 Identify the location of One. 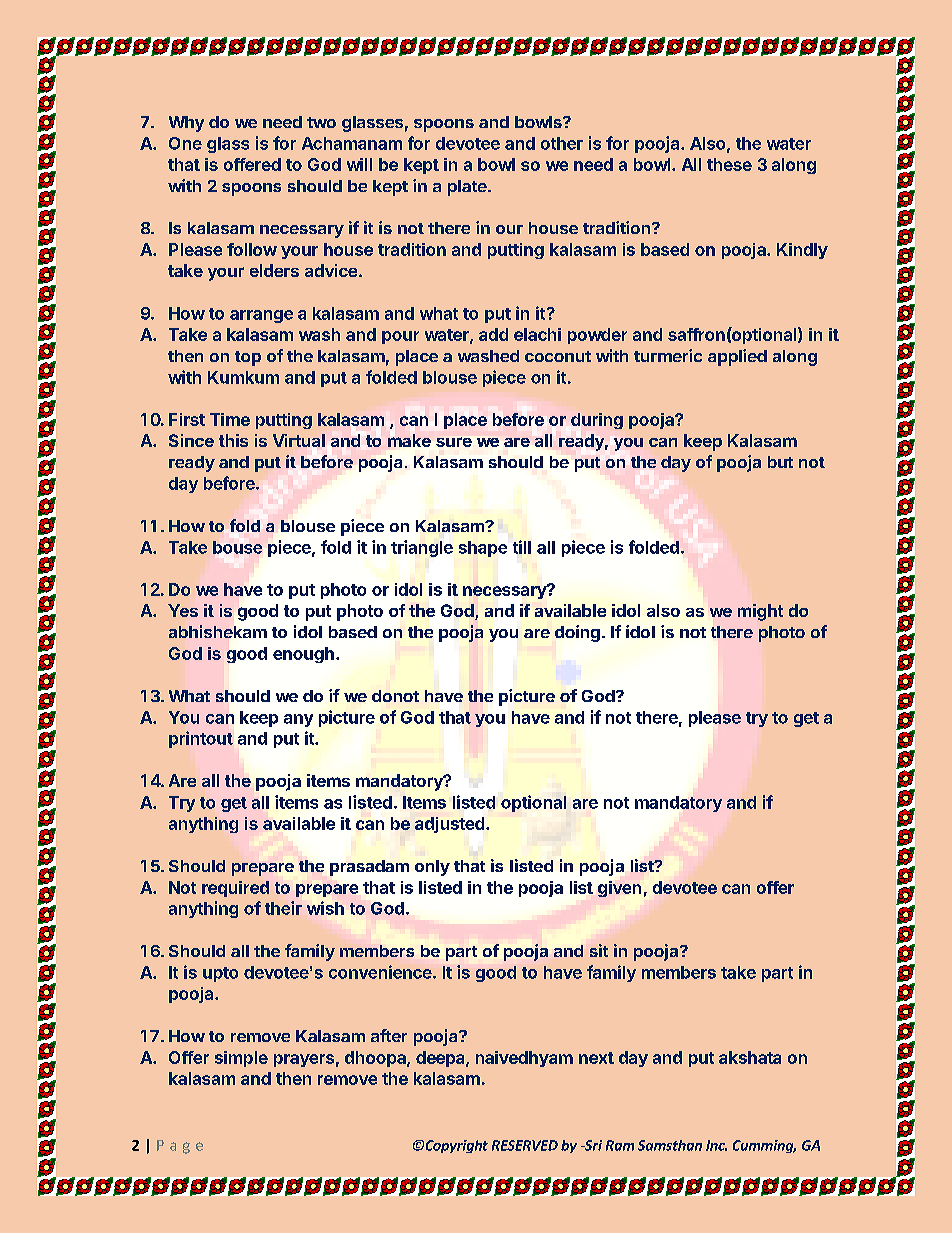
(185, 143).
